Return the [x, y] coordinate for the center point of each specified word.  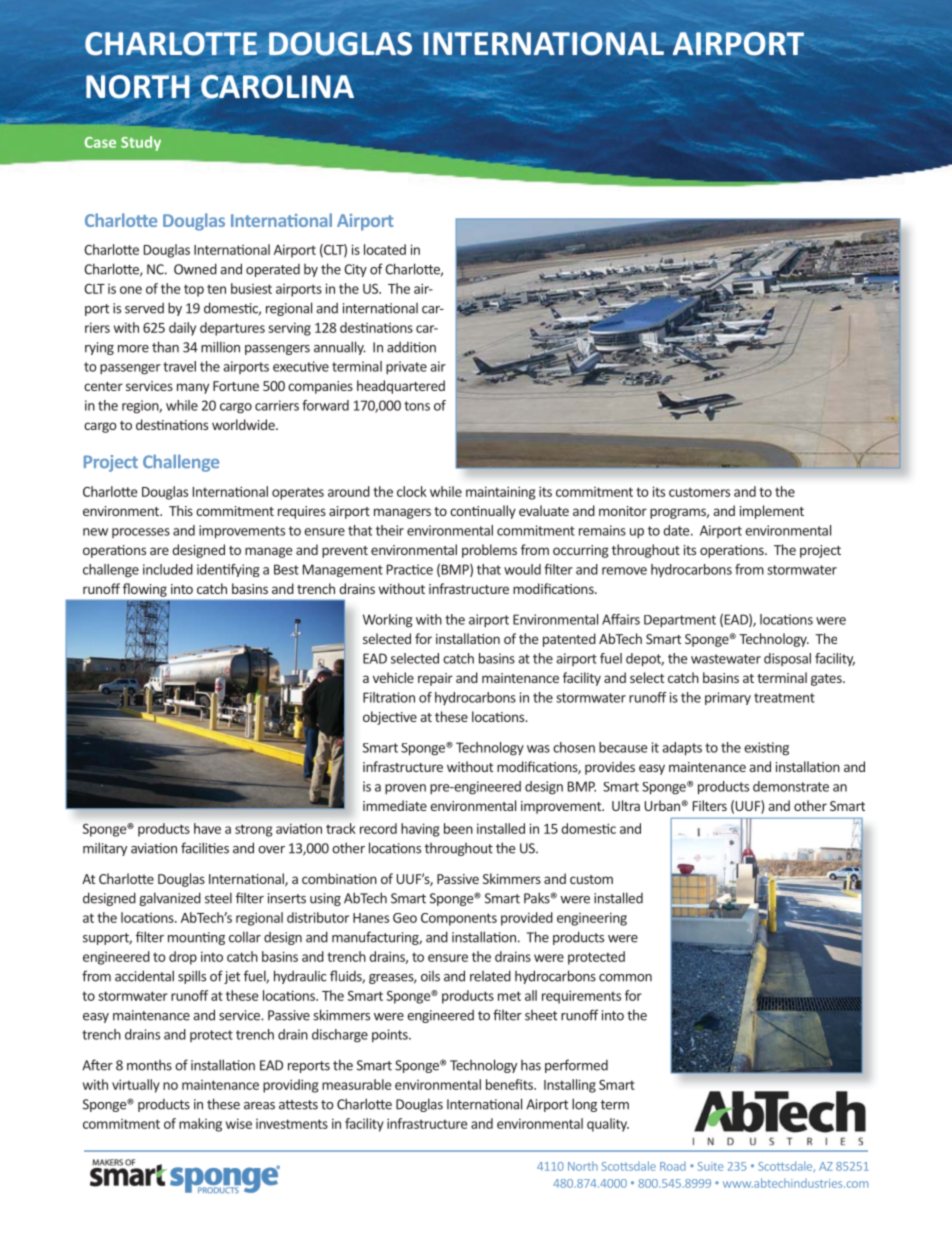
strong [253, 830]
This [181, 510]
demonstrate [791, 786]
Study [141, 143]
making [200, 1125]
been [458, 828]
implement [772, 512]
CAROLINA [276, 88]
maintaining [500, 493]
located [385, 249]
